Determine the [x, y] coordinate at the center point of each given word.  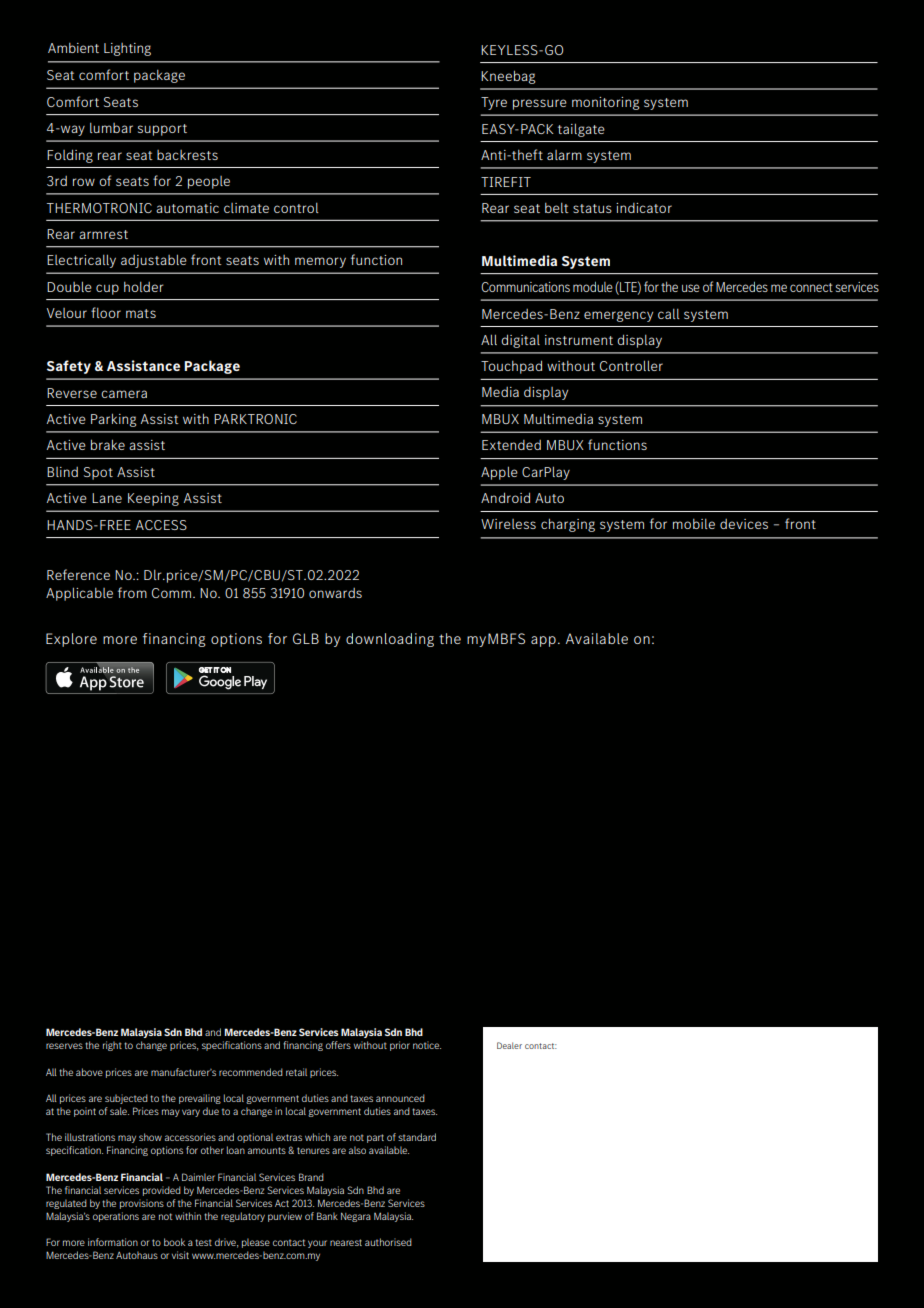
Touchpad [511, 367]
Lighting [127, 49]
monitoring [606, 103]
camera [124, 394]
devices [744, 524]
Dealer [509, 1045]
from [132, 592]
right [112, 1046]
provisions [142, 1204]
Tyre [494, 103]
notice [427, 1045]
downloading [390, 640]
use [691, 288]
